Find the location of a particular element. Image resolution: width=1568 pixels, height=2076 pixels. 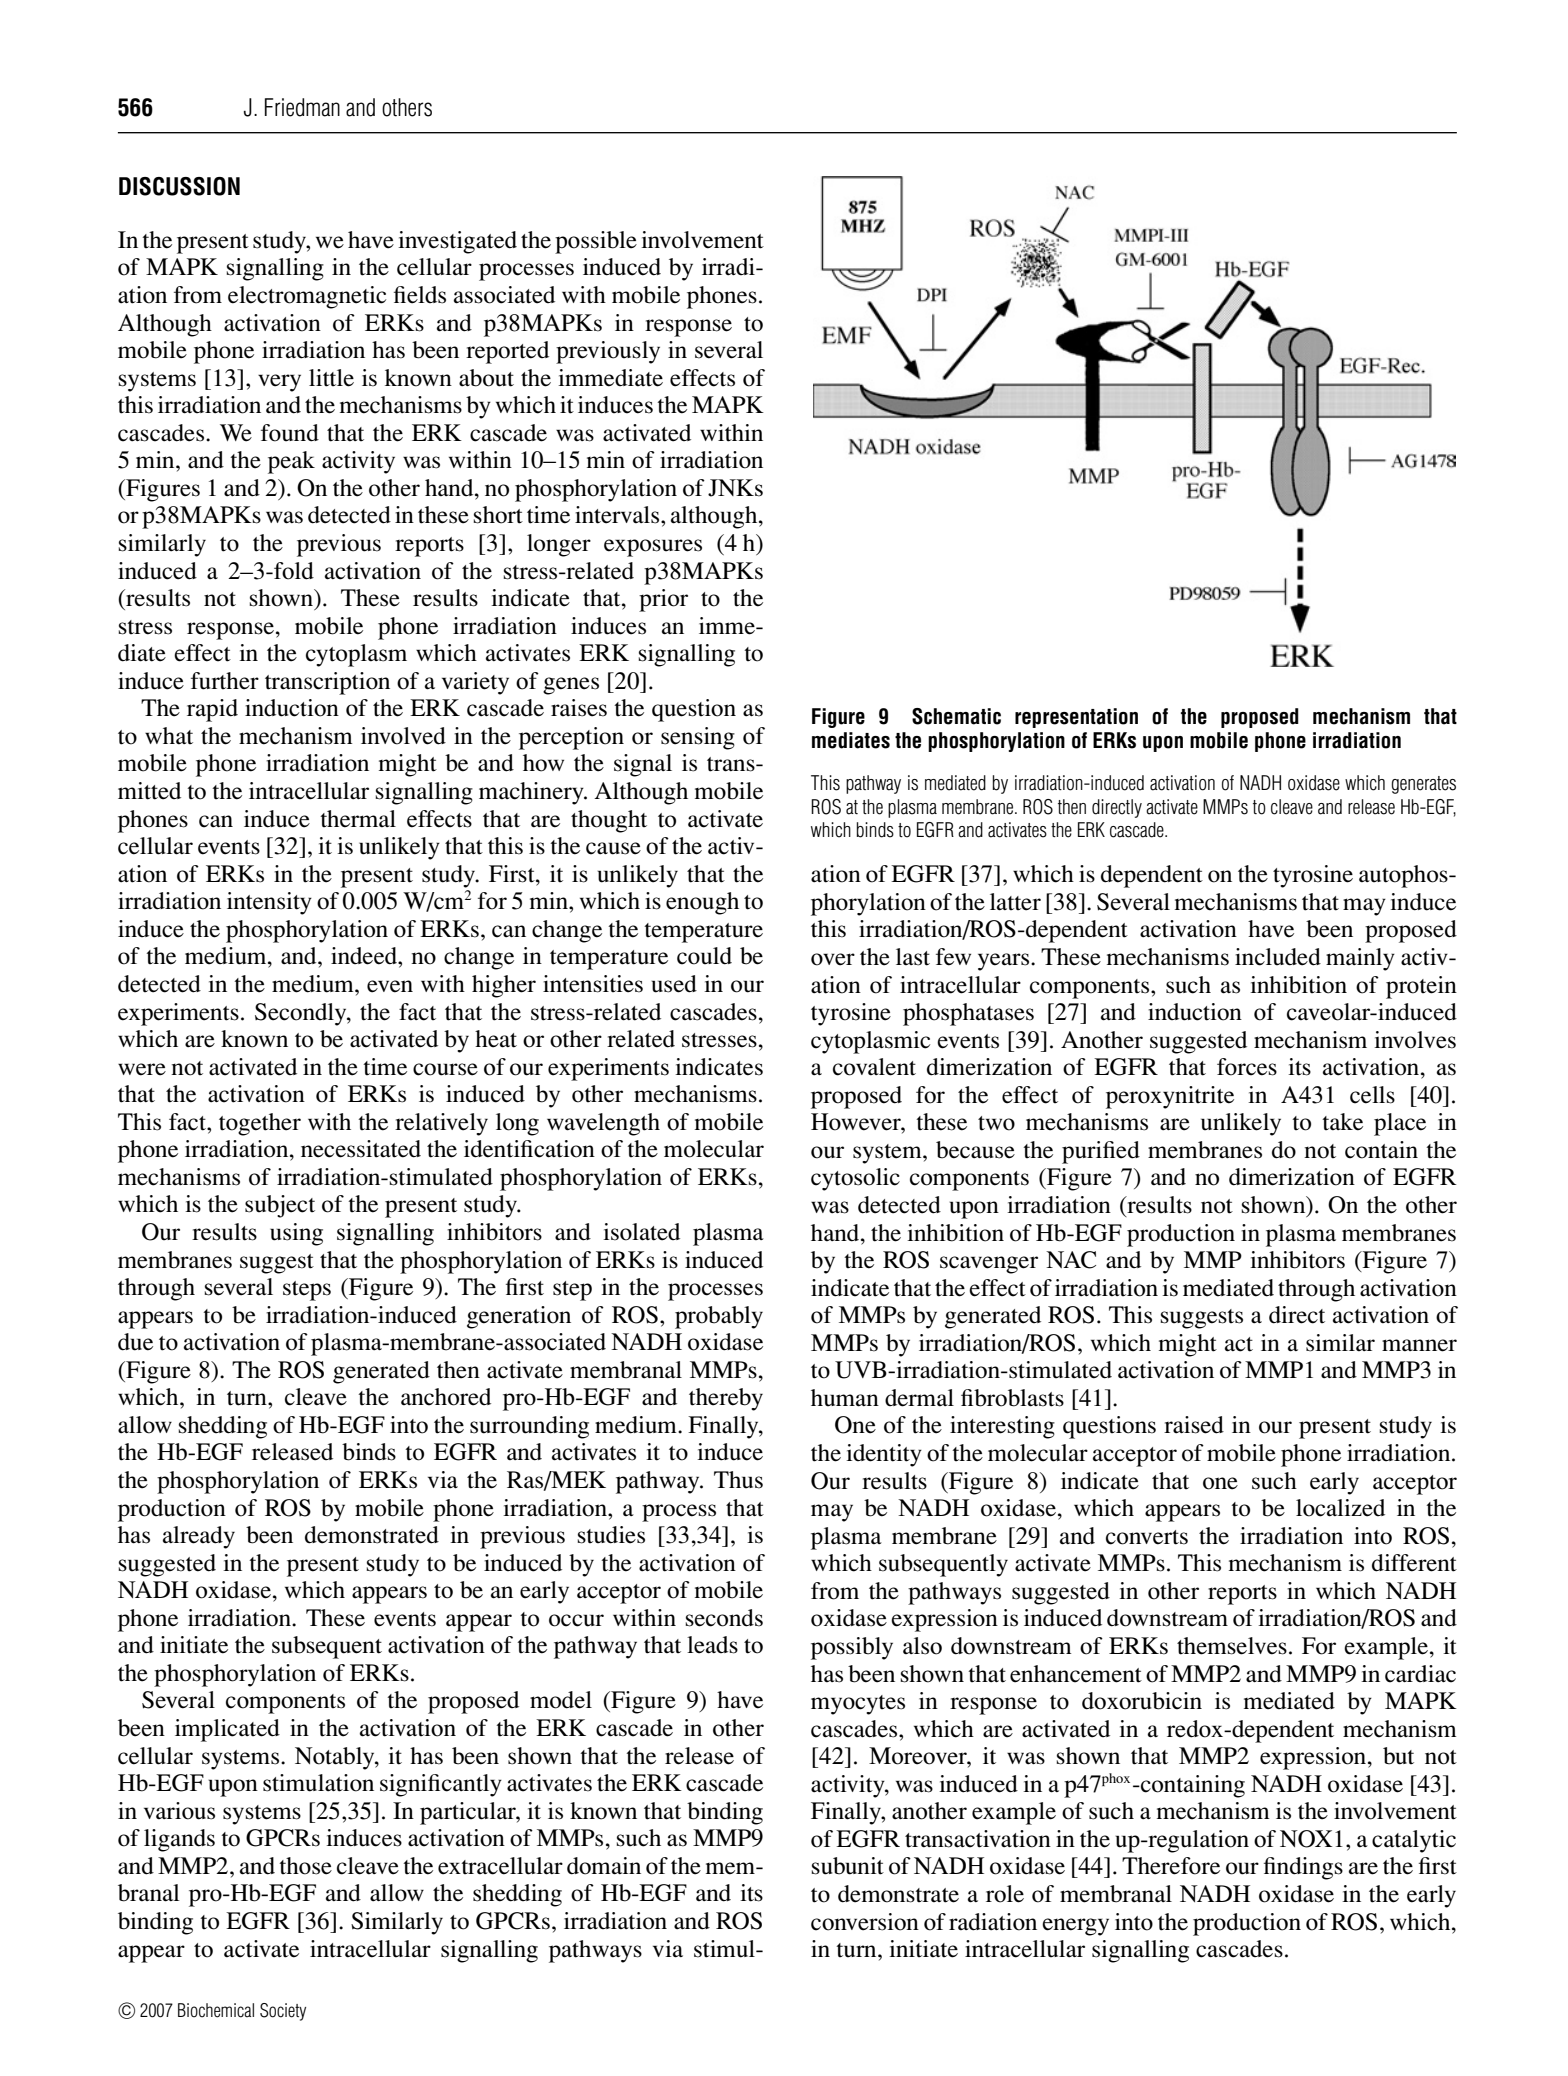

Society is located at coordinates (283, 2012).
